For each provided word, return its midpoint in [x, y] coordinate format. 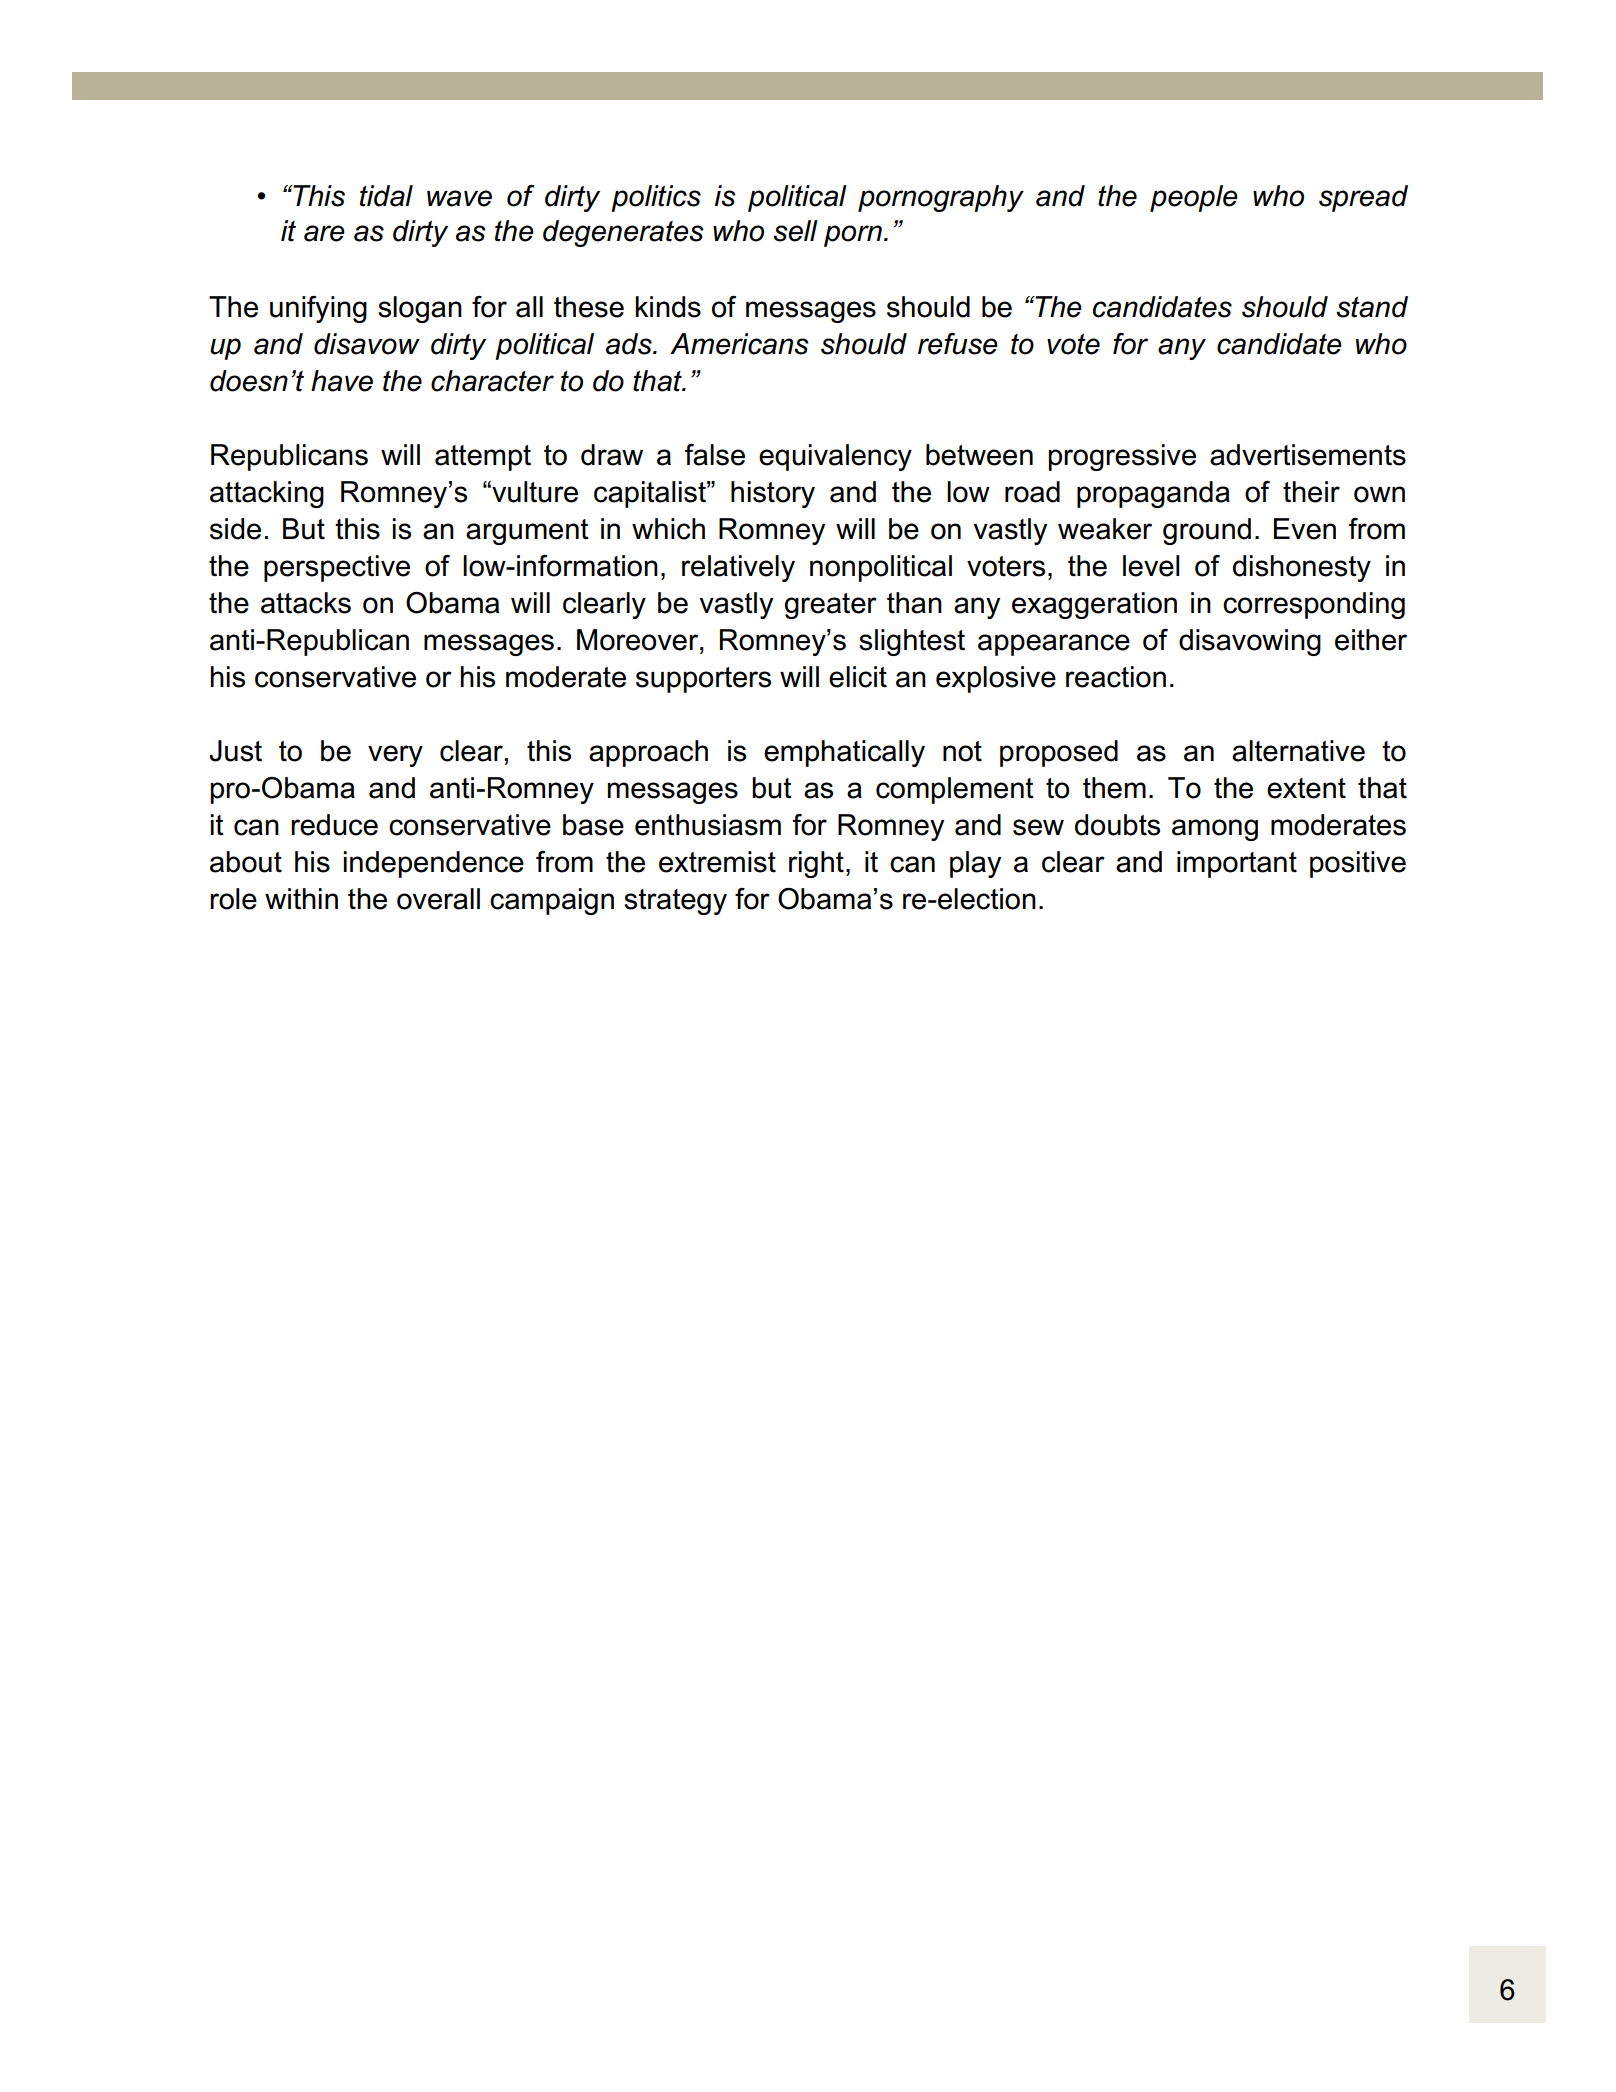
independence [433, 864]
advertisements [1308, 455]
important [1237, 864]
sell [795, 231]
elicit [858, 677]
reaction [1116, 677]
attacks [306, 603]
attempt [483, 458]
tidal [386, 196]
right [816, 864]
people [1194, 198]
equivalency [835, 457]
